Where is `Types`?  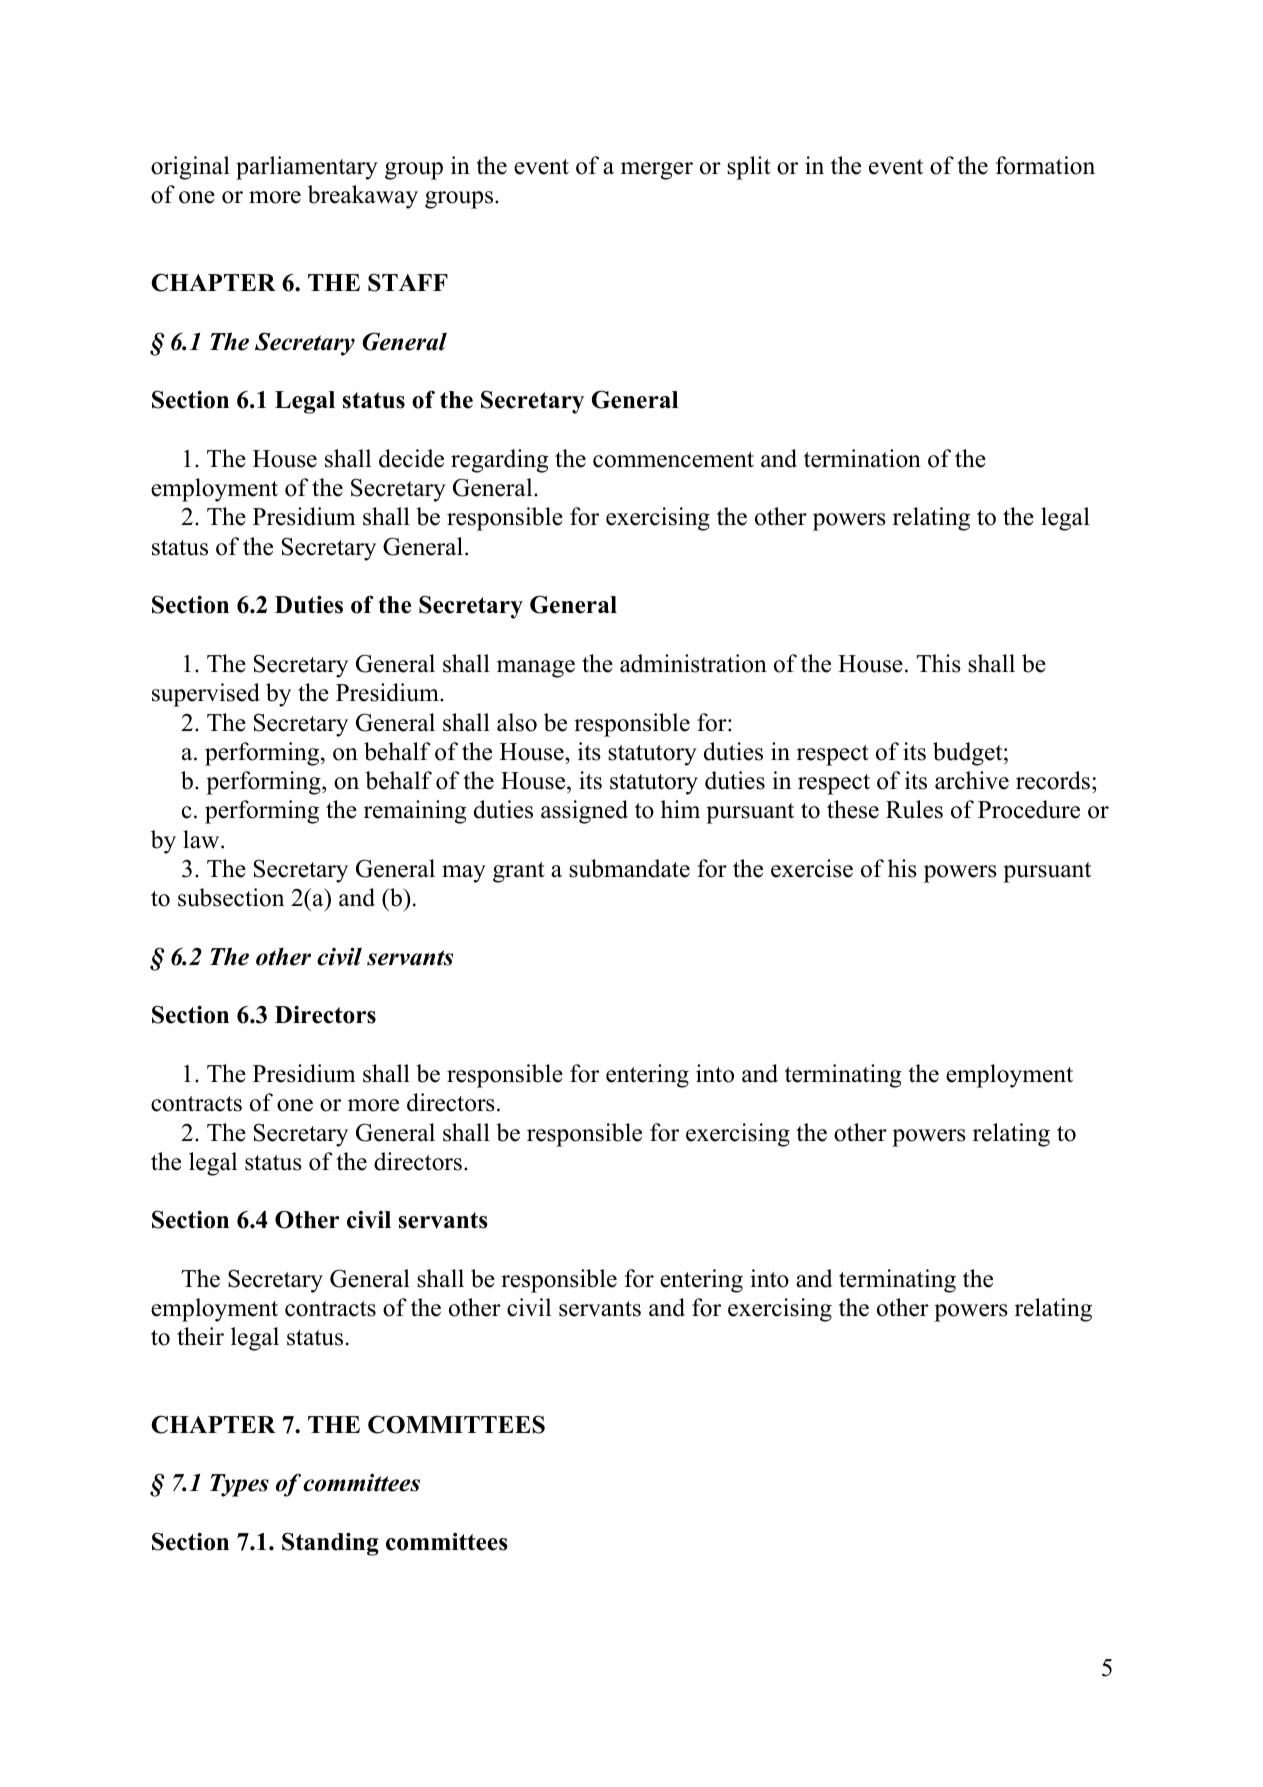 Types is located at coordinates (239, 1485).
